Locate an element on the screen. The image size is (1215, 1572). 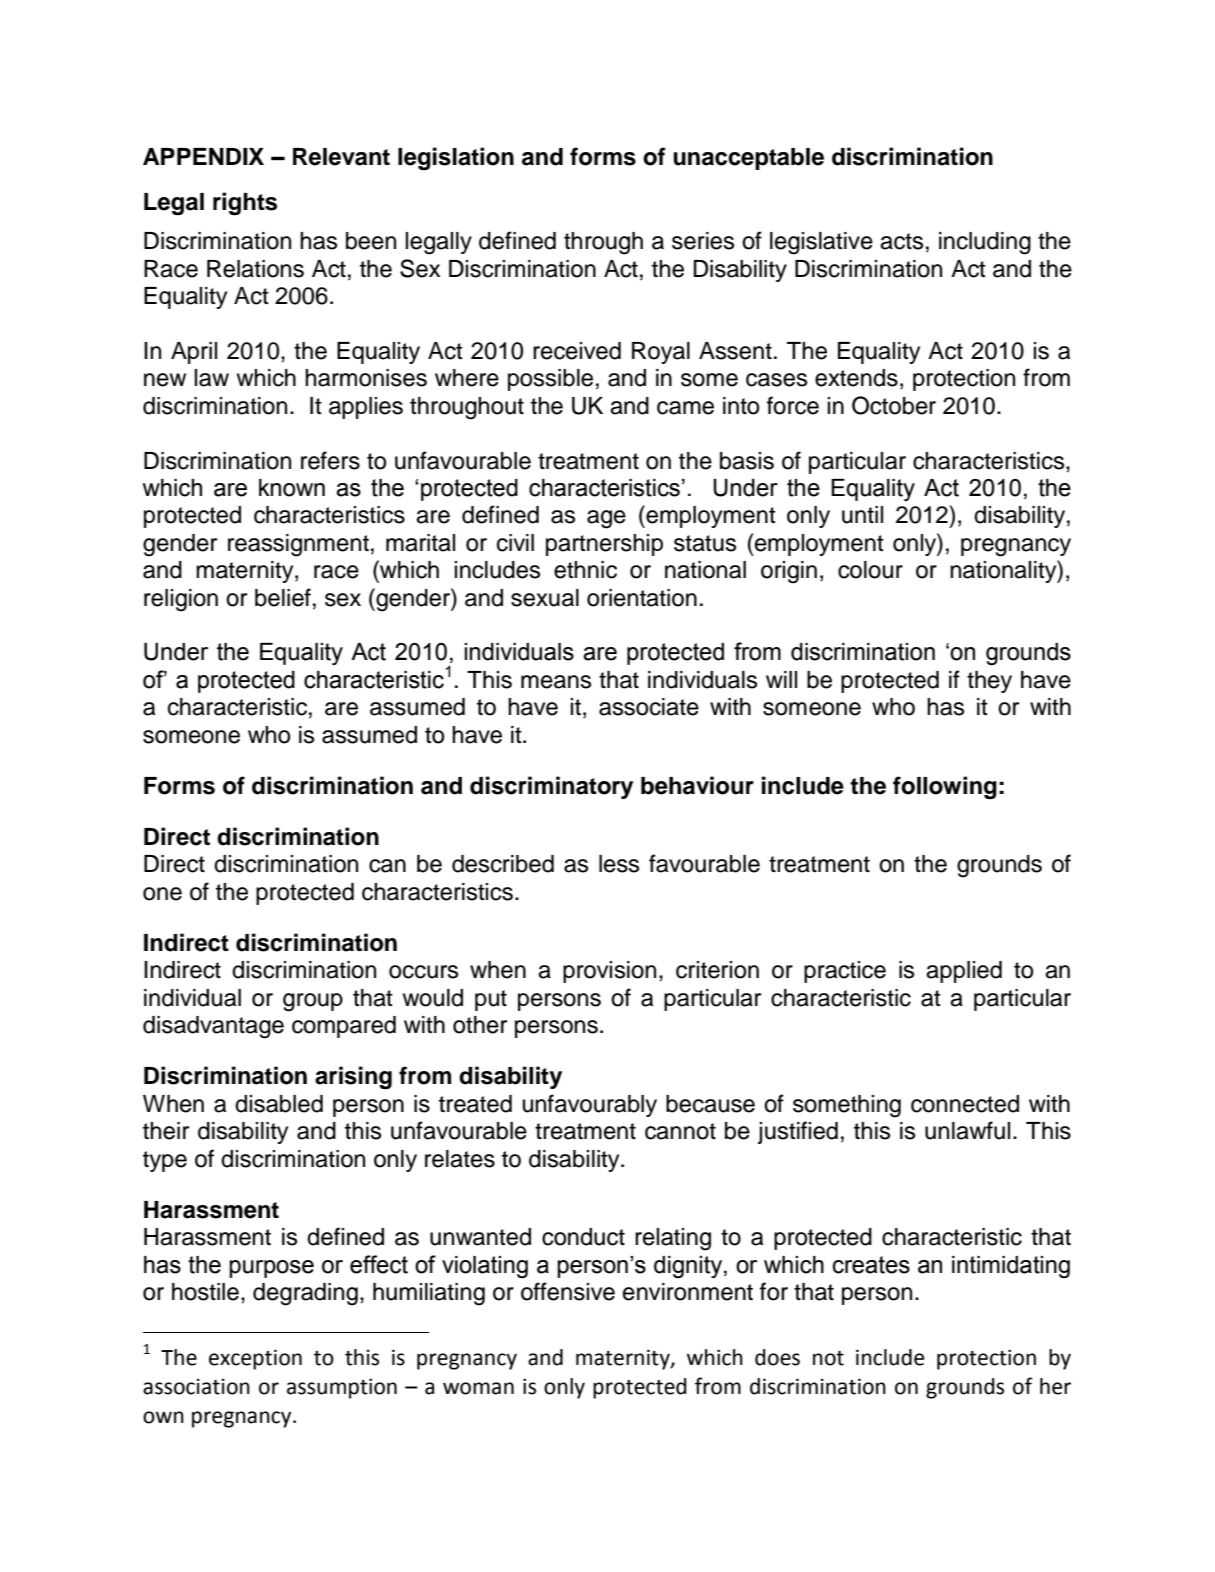
cannot is located at coordinates (680, 1131).
